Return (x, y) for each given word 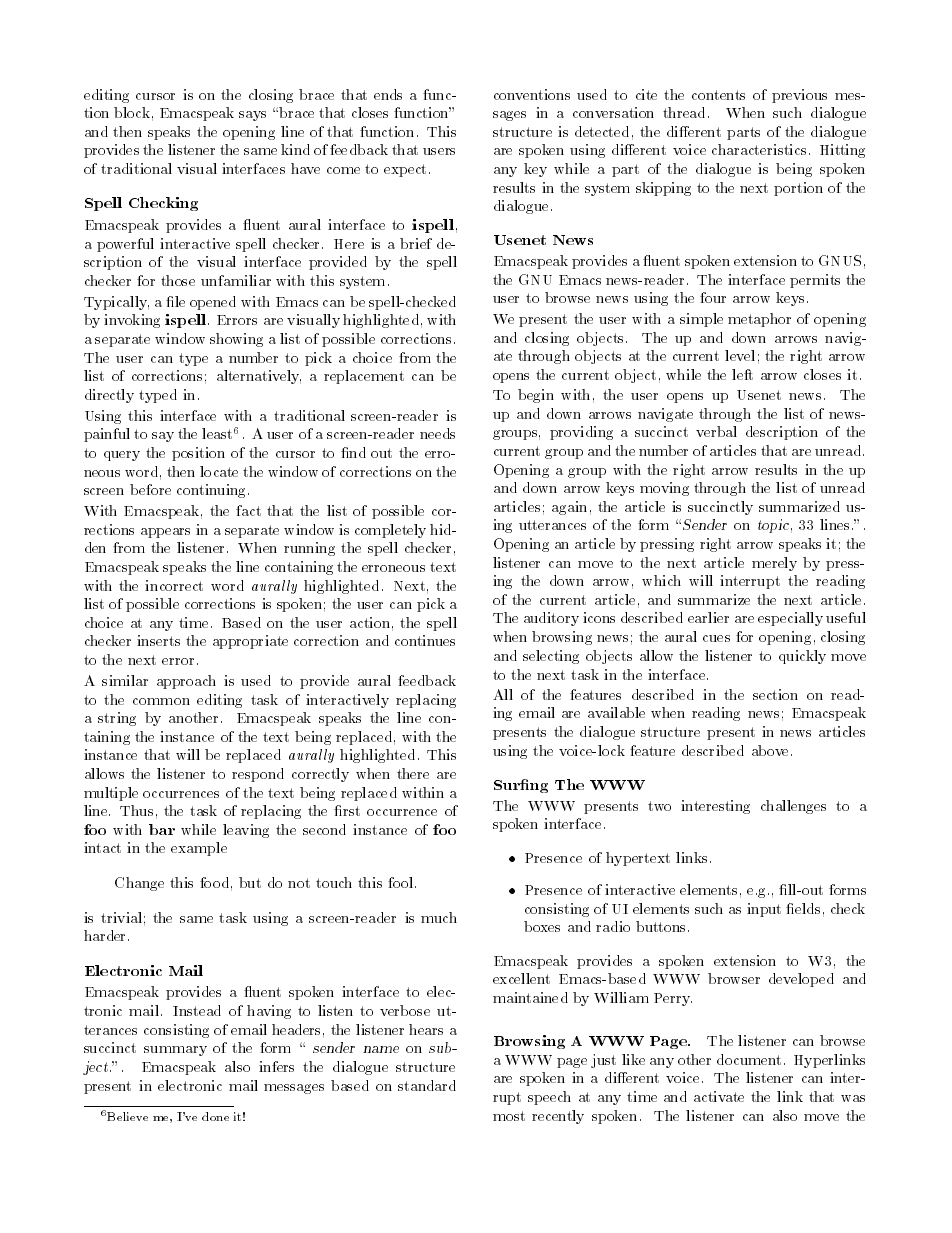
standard (427, 1085)
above (770, 750)
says (252, 116)
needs (437, 433)
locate (219, 471)
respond (258, 775)
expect (405, 170)
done (215, 1116)
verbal (716, 431)
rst (350, 811)
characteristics (759, 149)
